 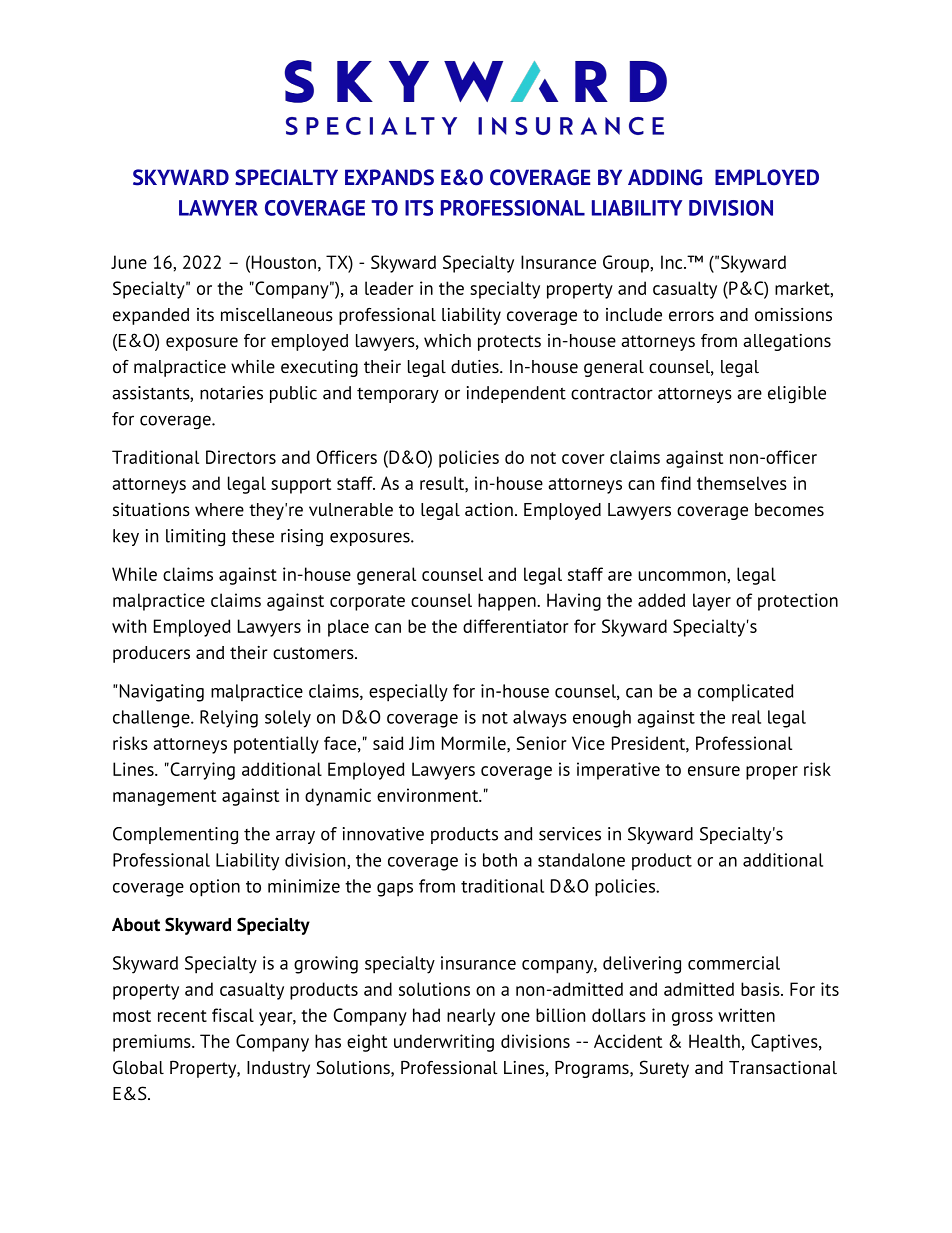 What do you see at coordinates (151, 654) in the screenshot?
I see `producers` at bounding box center [151, 654].
